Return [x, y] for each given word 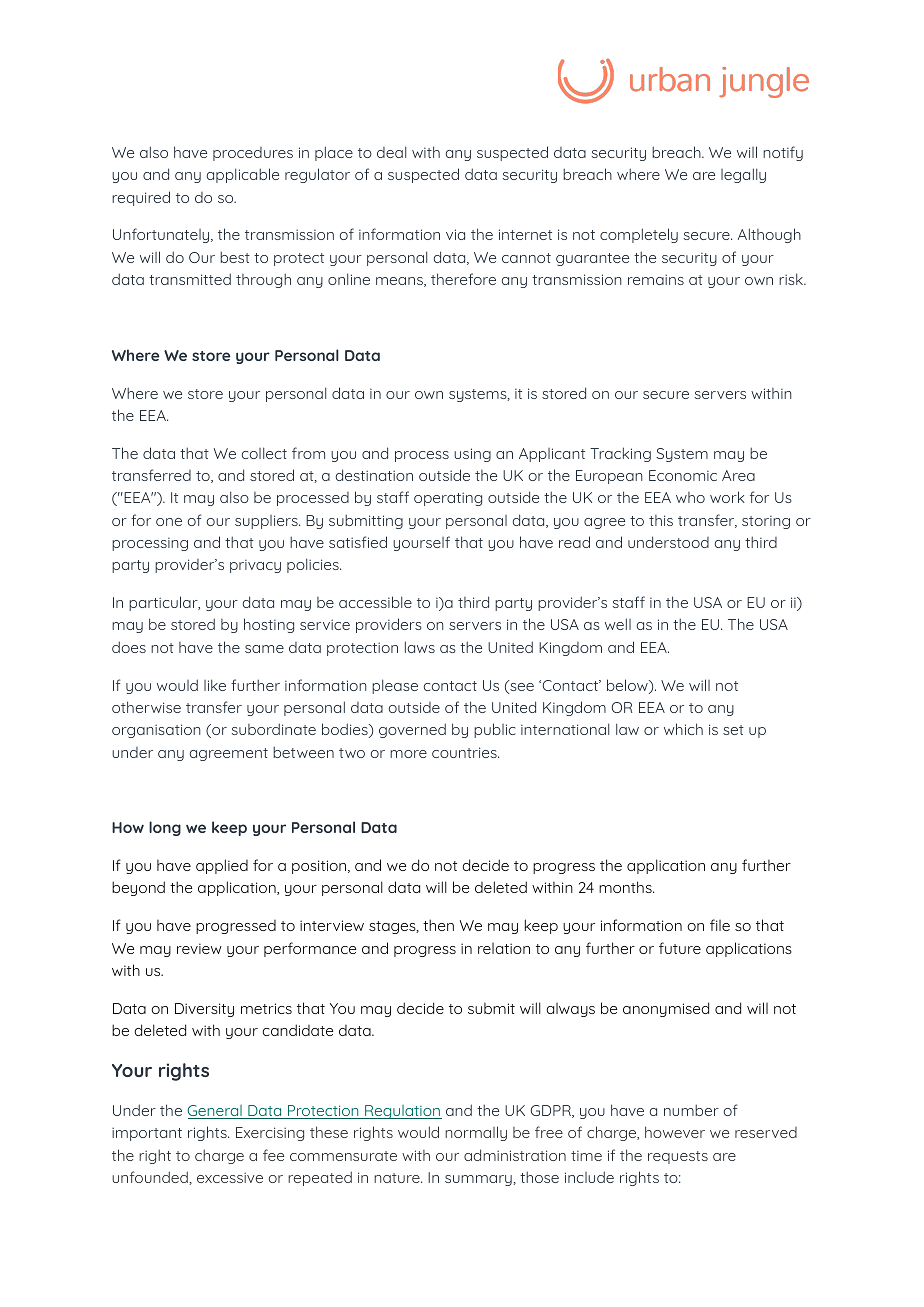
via [455, 234]
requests [678, 1157]
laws [420, 647]
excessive [230, 1177]
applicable [243, 175]
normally [476, 1133]
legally [743, 175]
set [733, 730]
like [215, 685]
